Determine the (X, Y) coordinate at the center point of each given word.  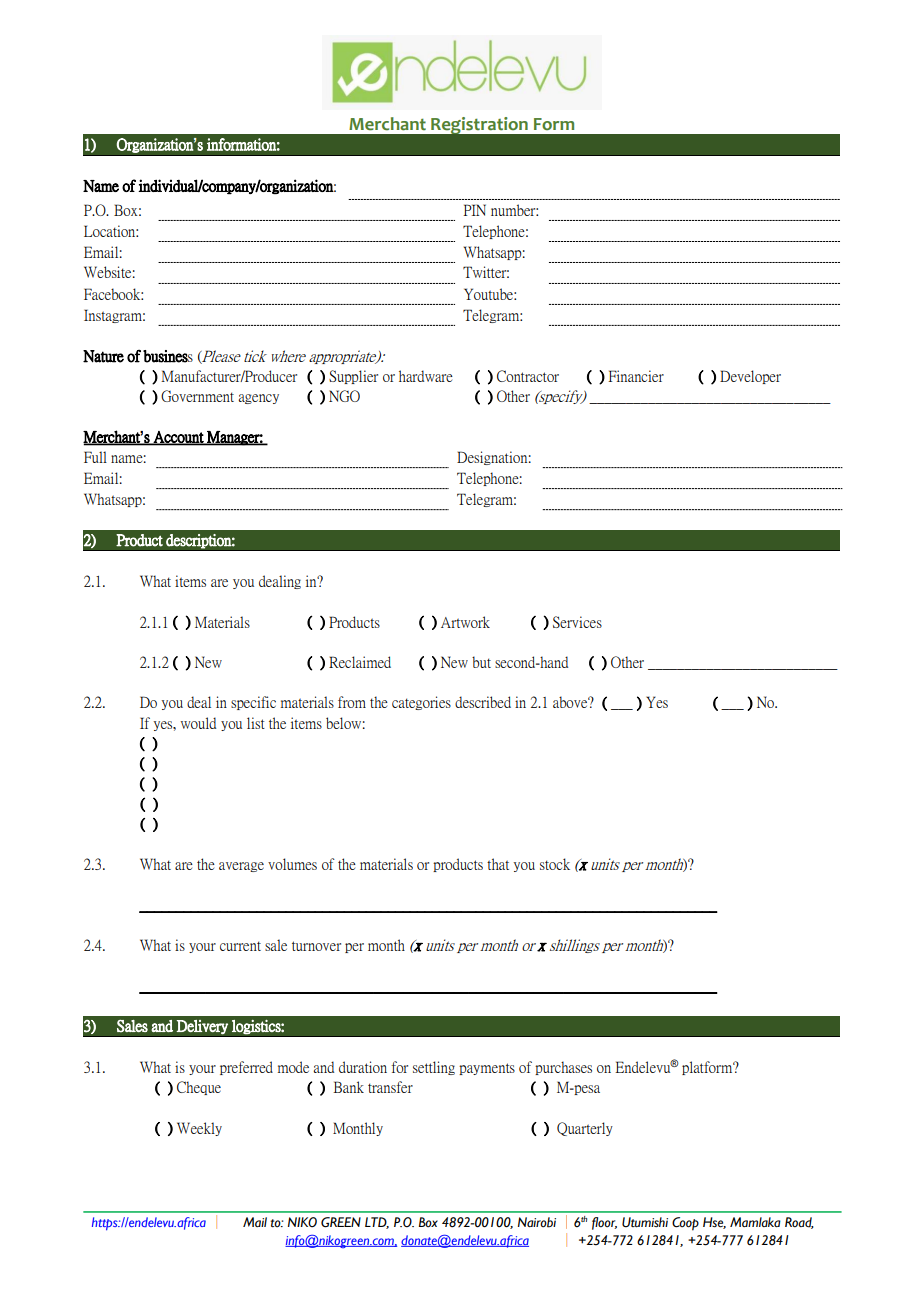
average (241, 867)
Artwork (465, 622)
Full (95, 457)
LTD (377, 1223)
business (168, 356)
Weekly (199, 1129)
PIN (474, 210)
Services (577, 622)
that (498, 864)
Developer (750, 377)
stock (555, 864)
